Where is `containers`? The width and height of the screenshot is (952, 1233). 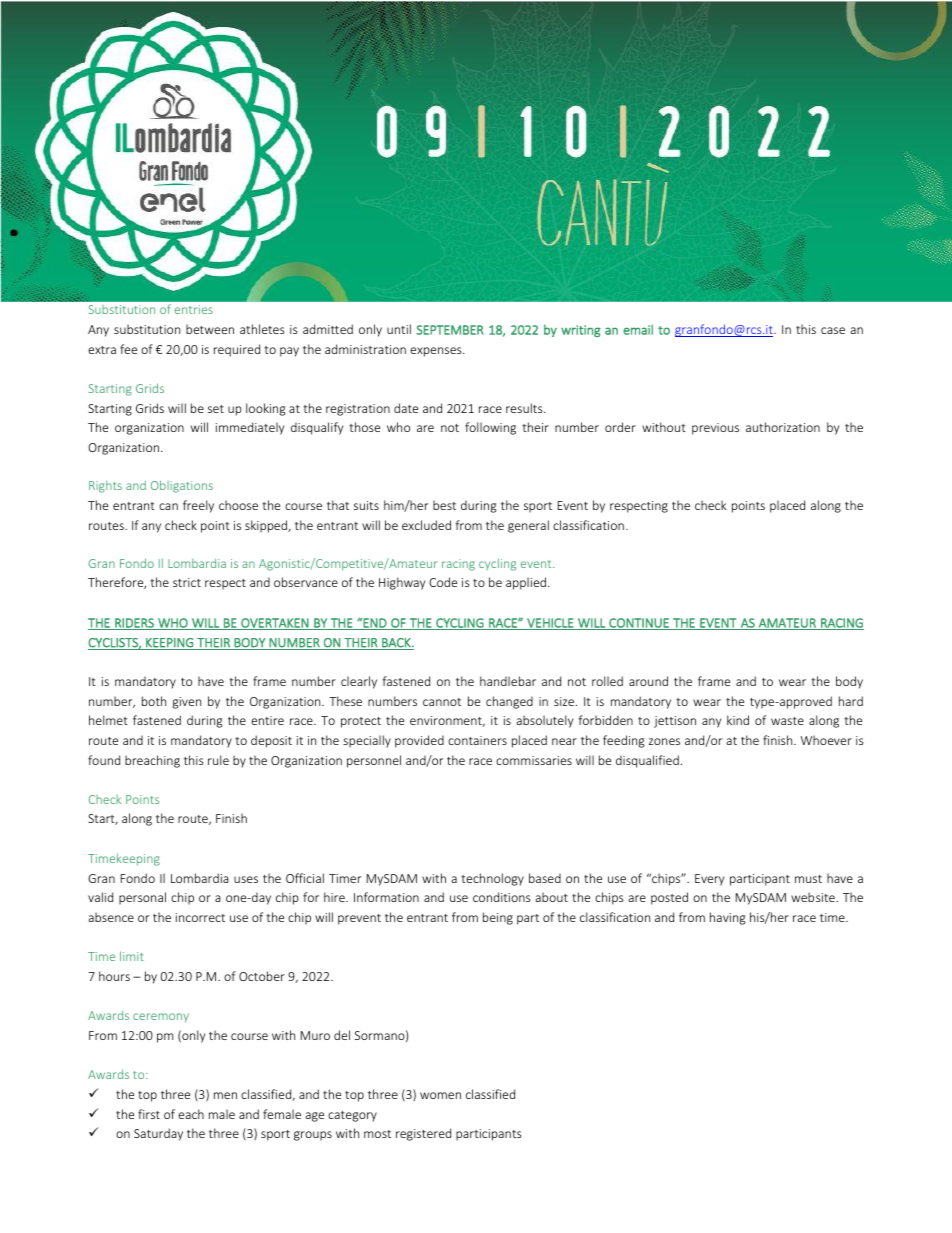 containers is located at coordinates (477, 740).
